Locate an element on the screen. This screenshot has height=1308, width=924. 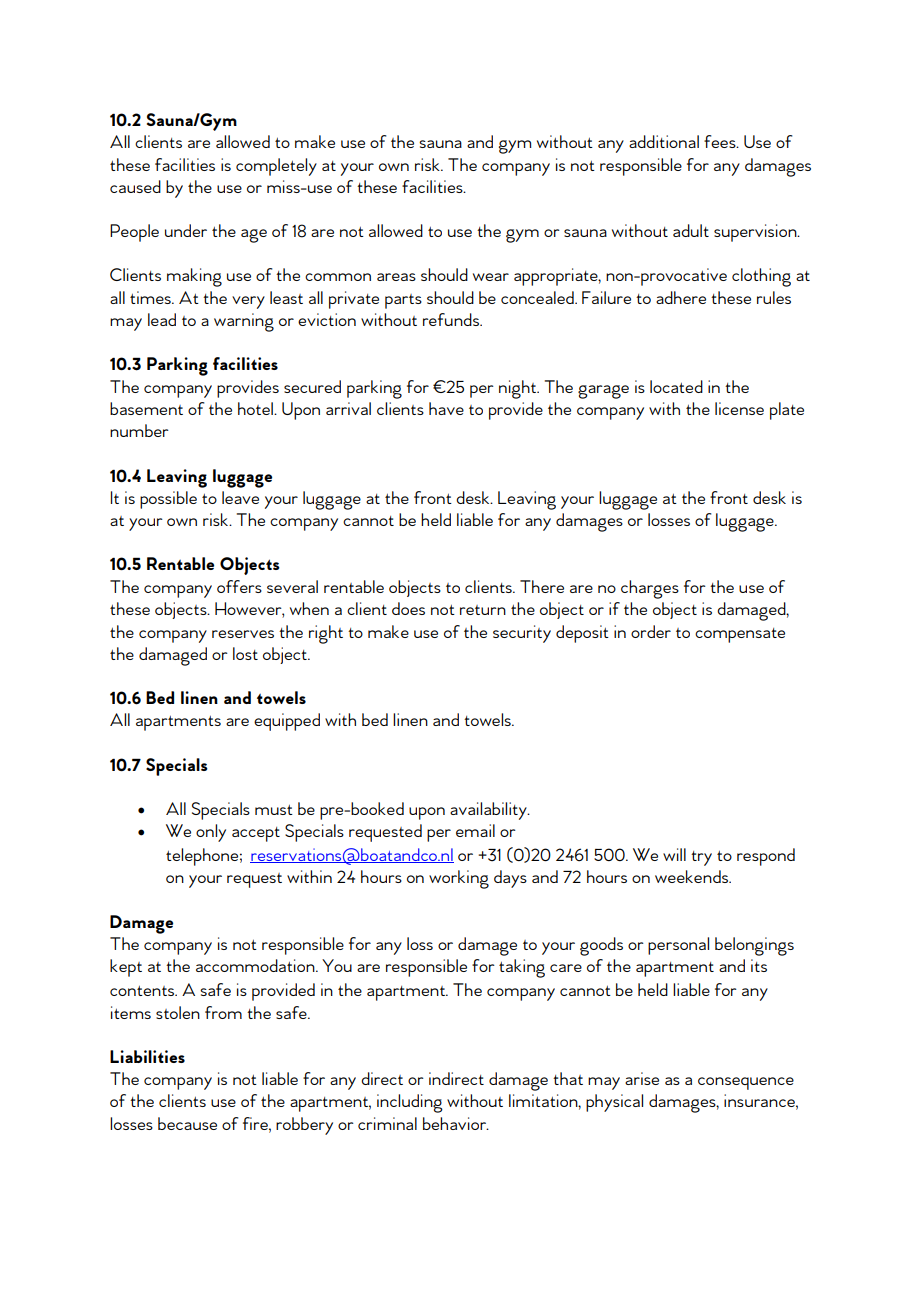
license is located at coordinates (739, 408).
